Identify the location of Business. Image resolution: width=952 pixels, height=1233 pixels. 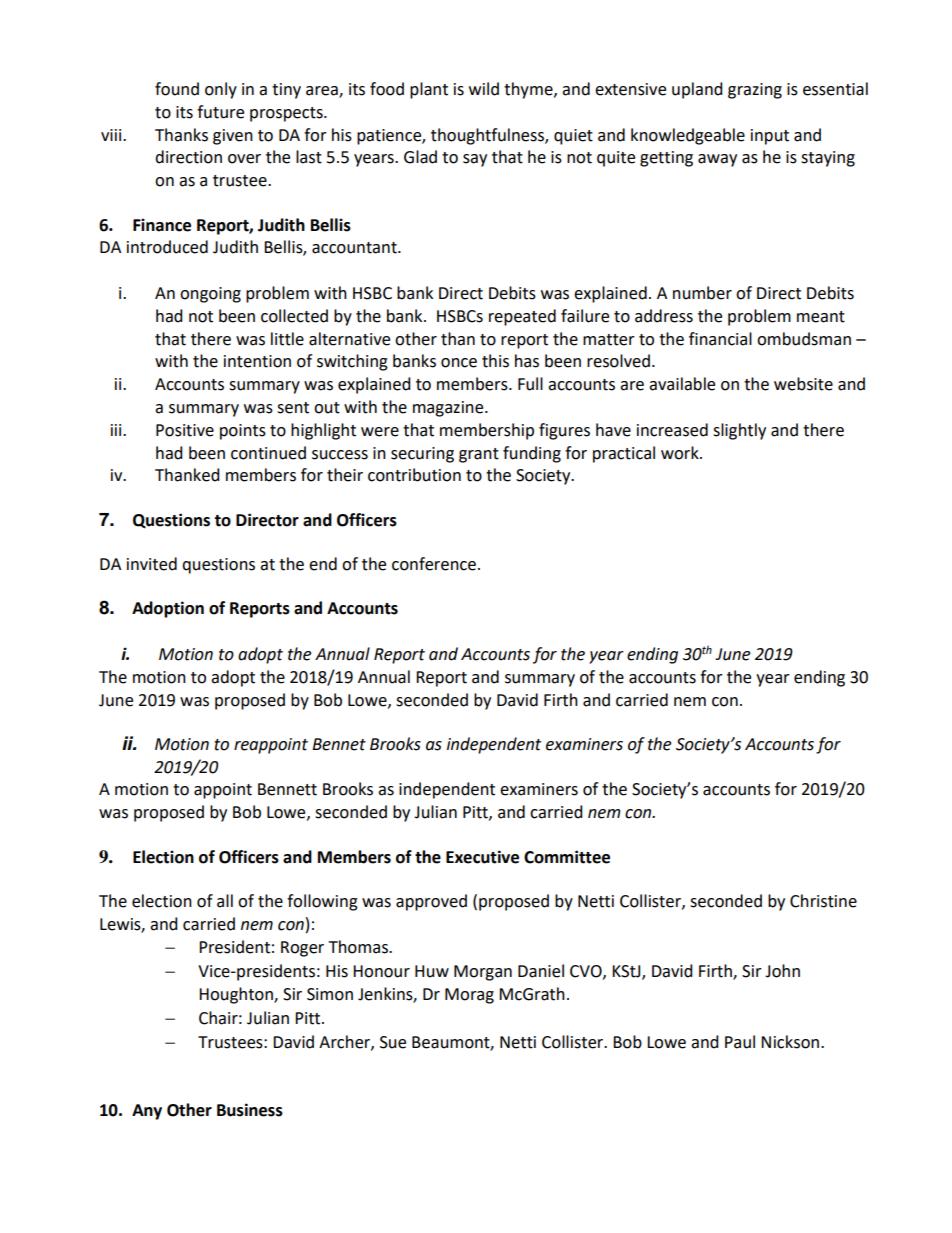
(250, 1110).
